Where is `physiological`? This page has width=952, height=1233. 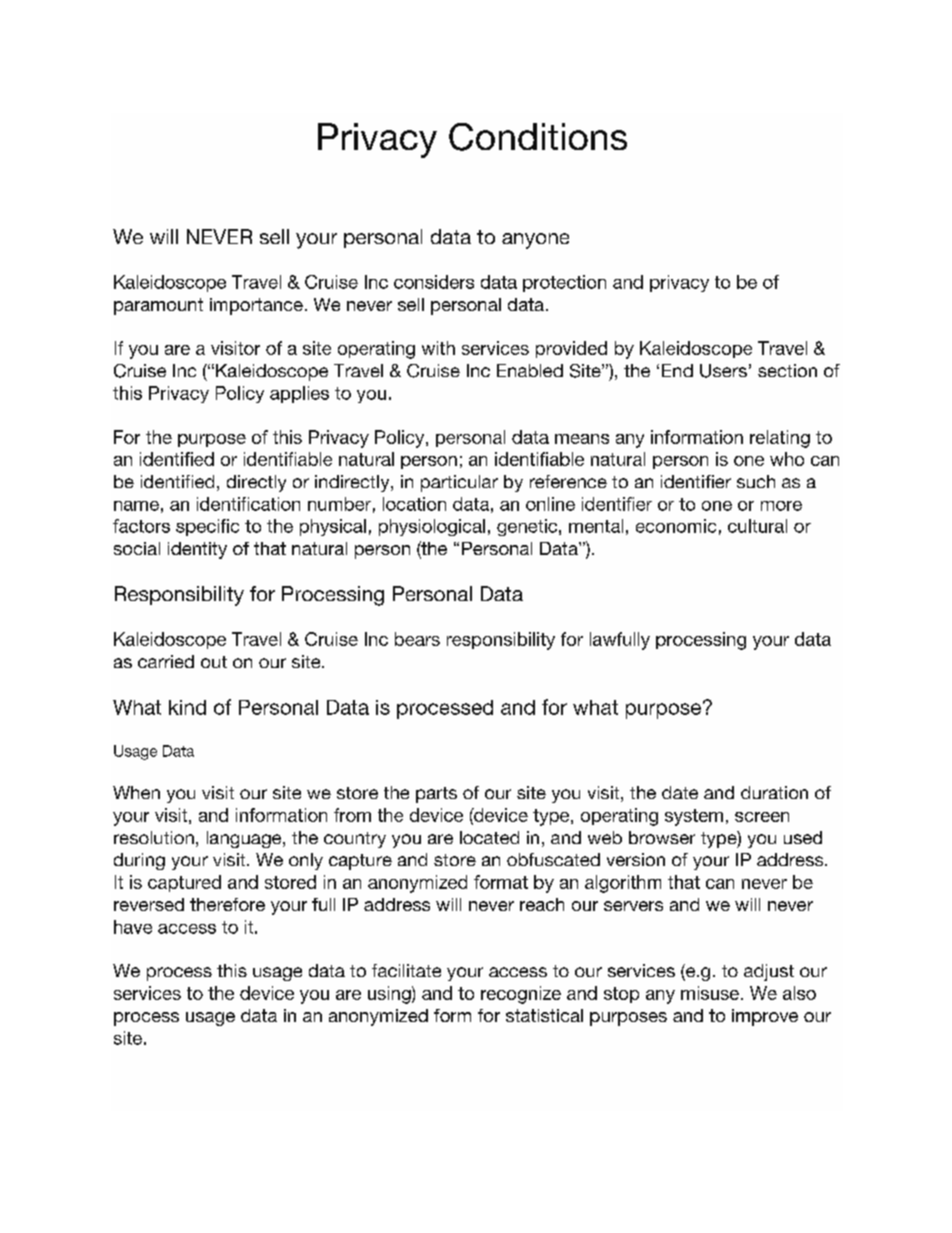 physiological is located at coordinates (432, 527).
